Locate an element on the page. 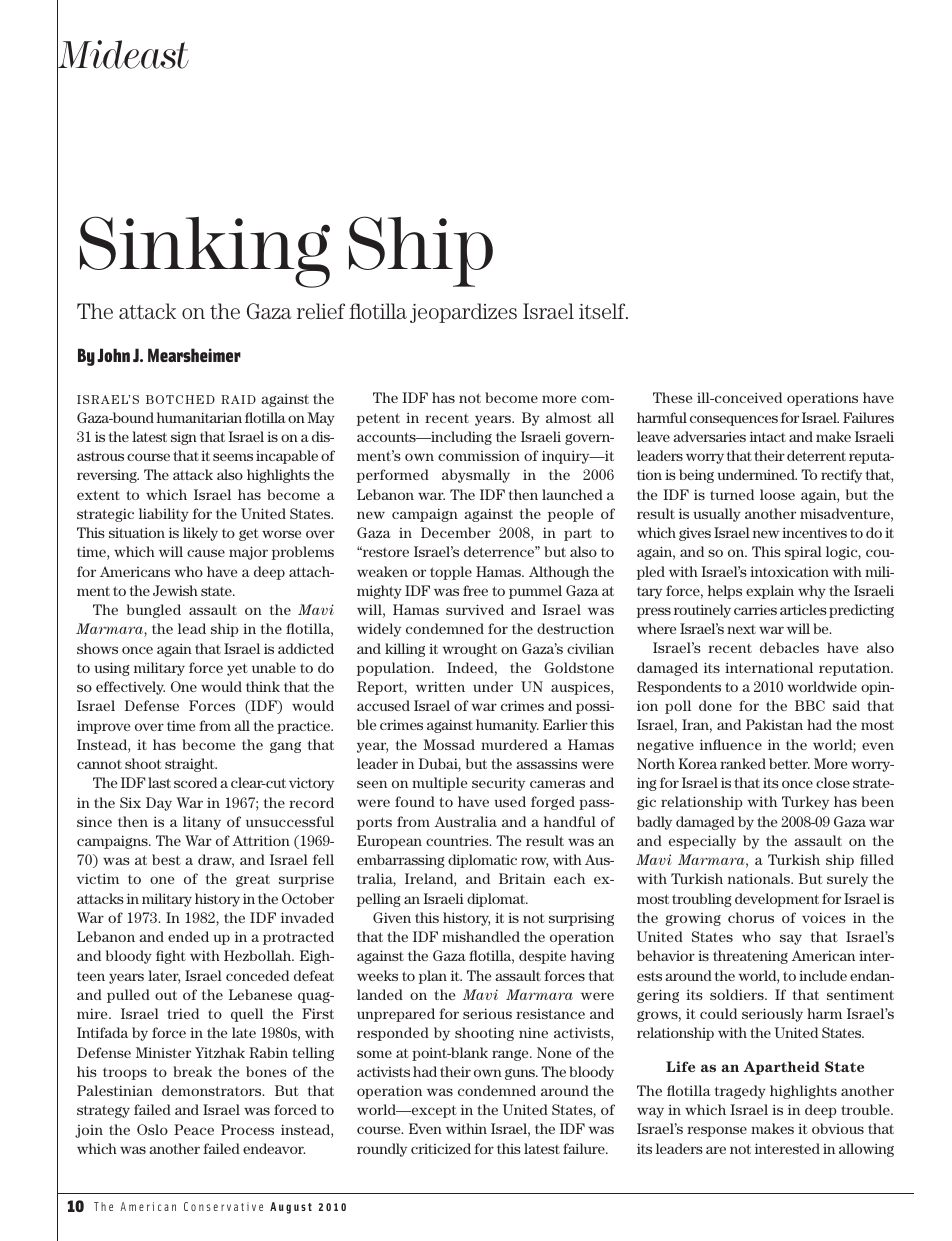 This image has height=1241, width=952. intact is located at coordinates (768, 436).
